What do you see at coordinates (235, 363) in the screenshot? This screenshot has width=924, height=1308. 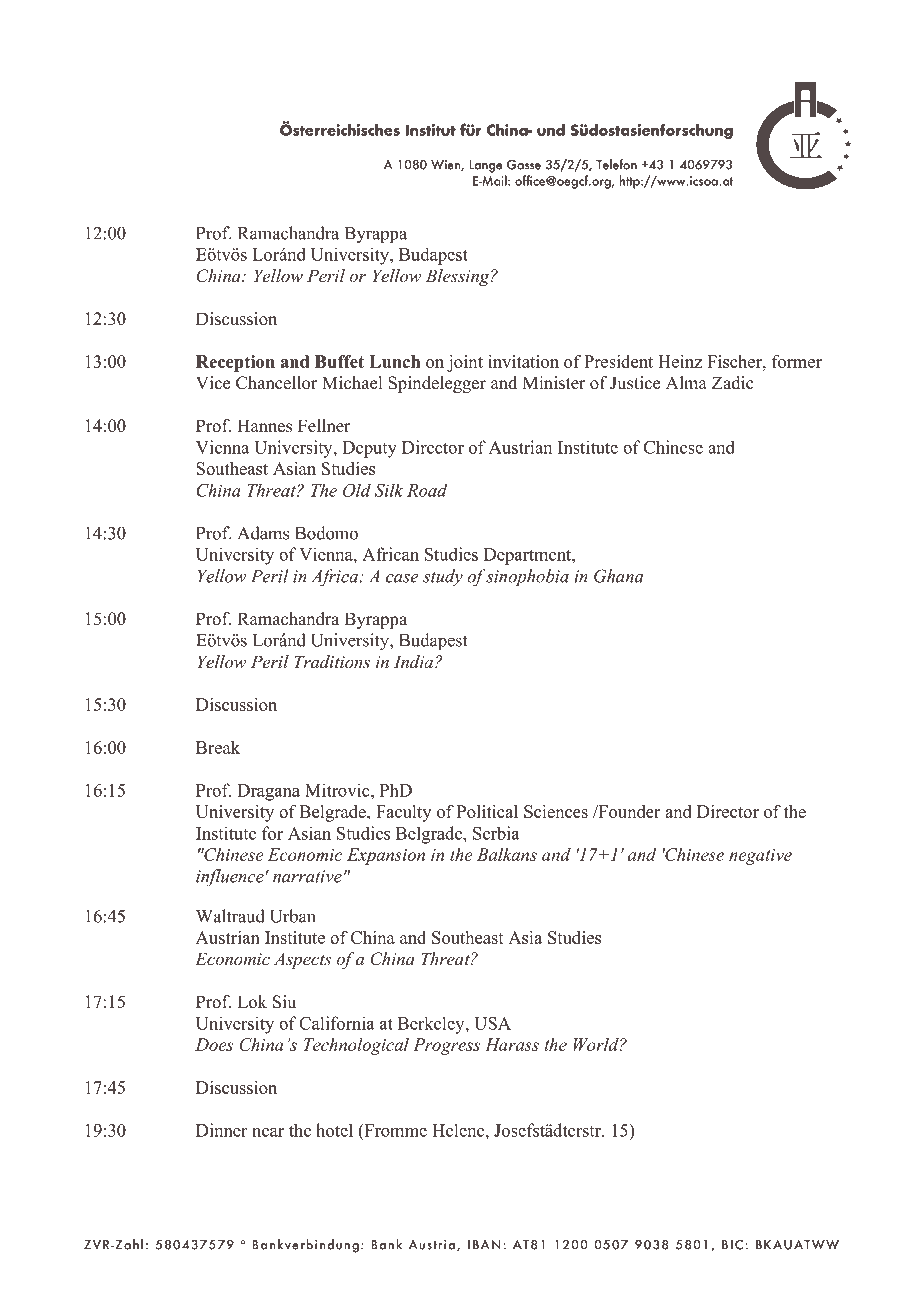 I see `Reception` at bounding box center [235, 363].
